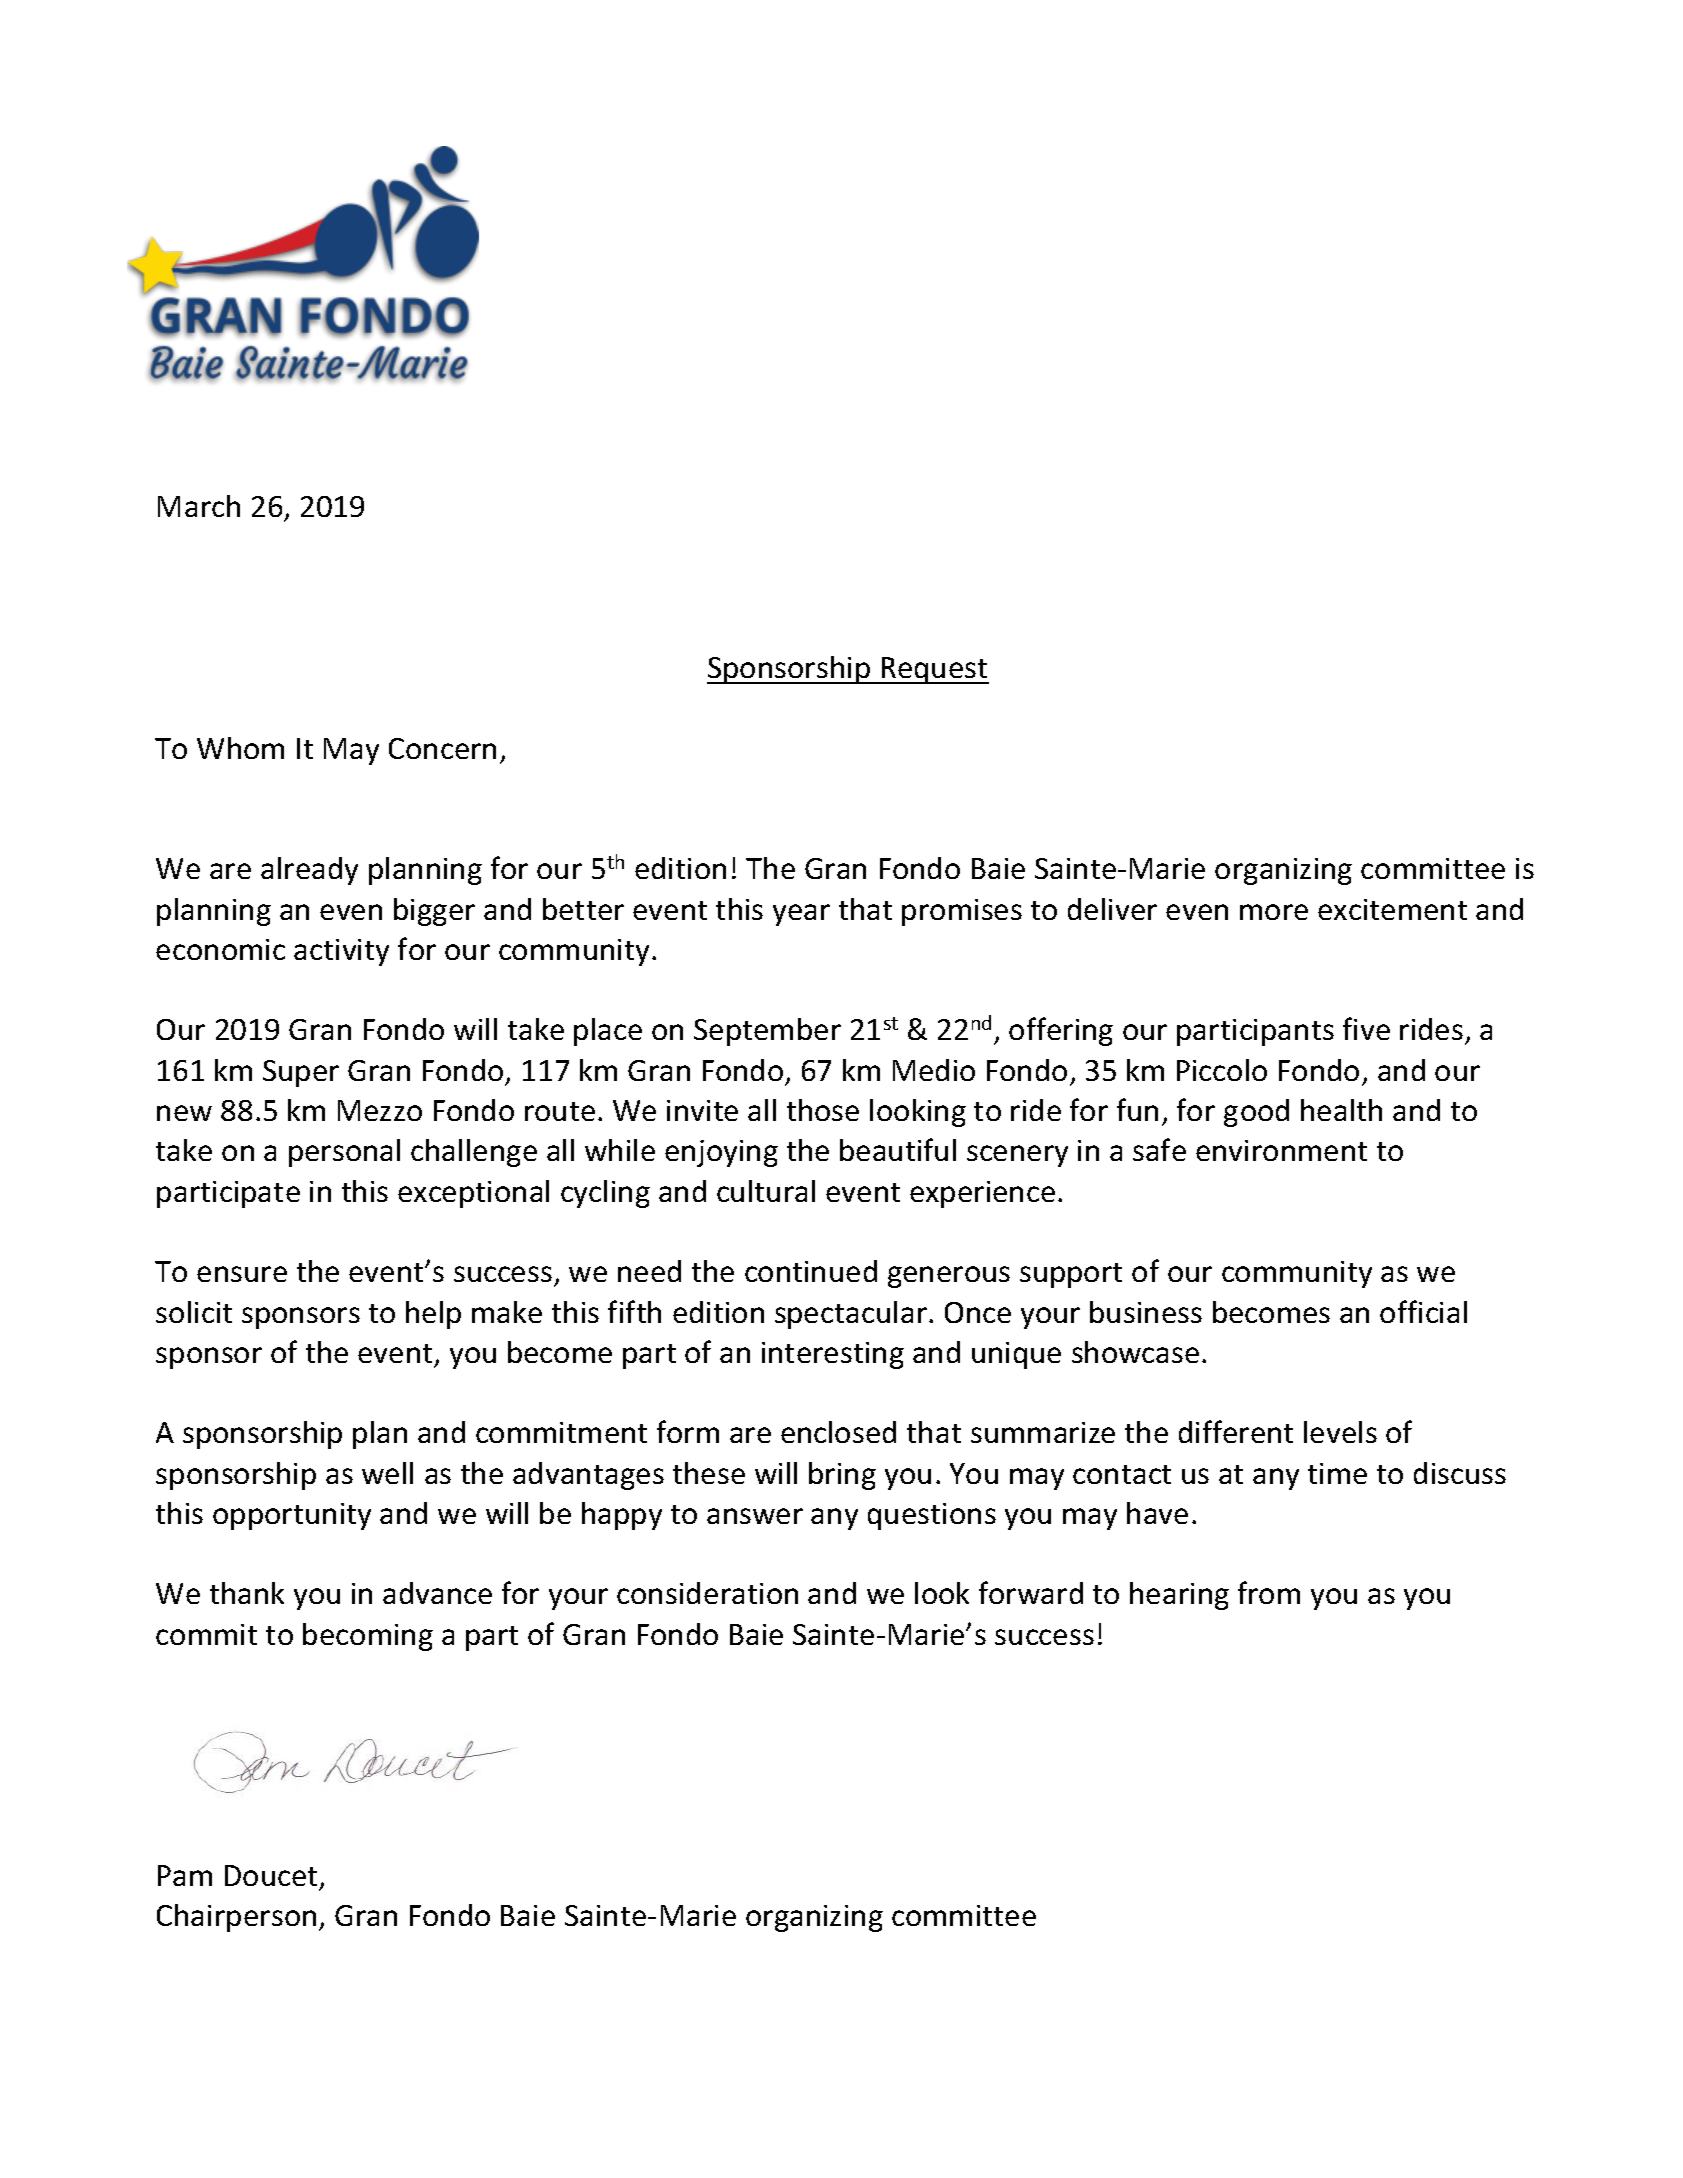 The height and width of the page is (2178, 1683). I want to click on cultural, so click(766, 1191).
